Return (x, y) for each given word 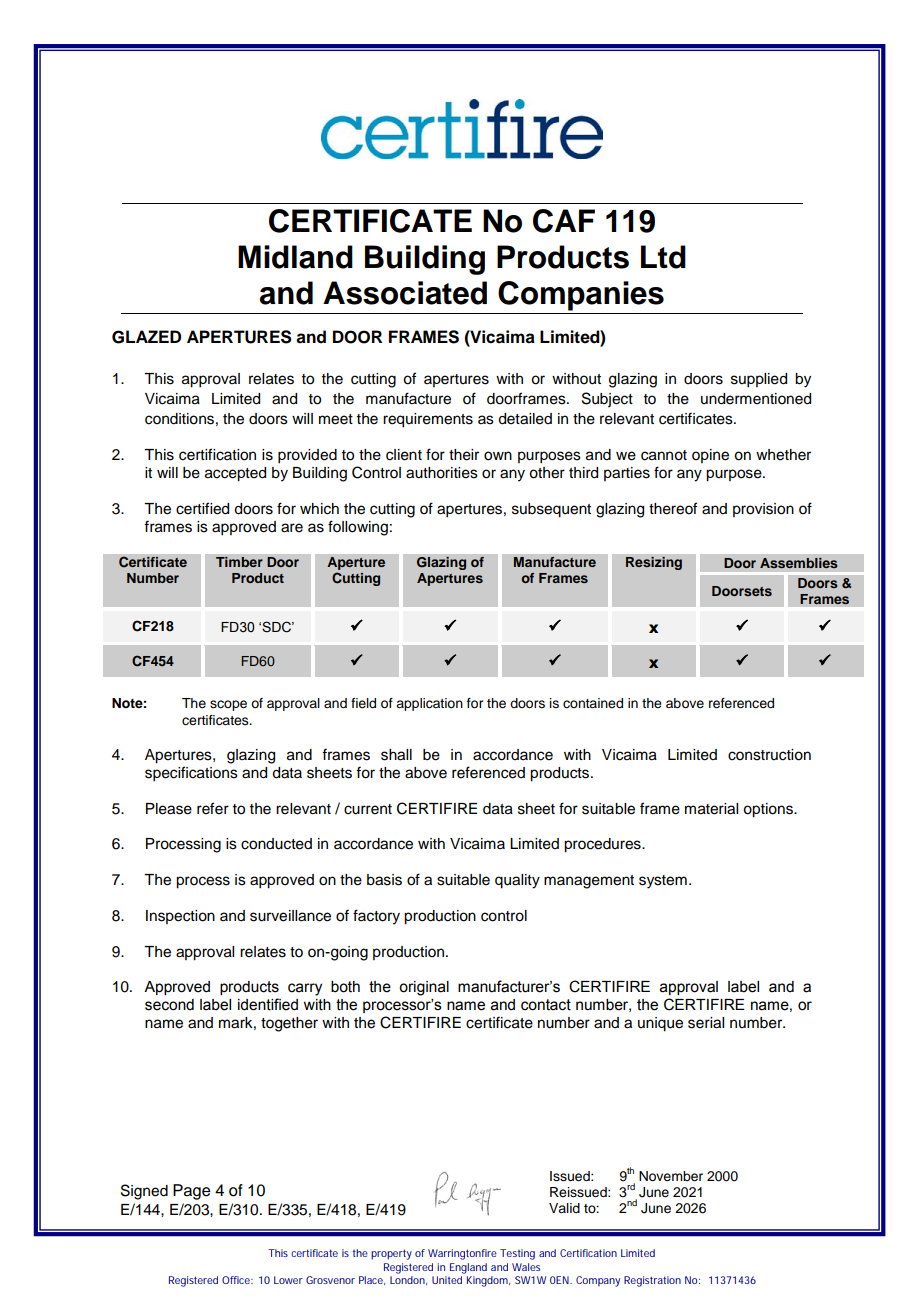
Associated (405, 293)
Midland (295, 257)
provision (763, 510)
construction (769, 755)
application (429, 704)
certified (202, 508)
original (424, 988)
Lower (288, 1280)
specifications (191, 774)
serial (706, 1023)
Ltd (663, 257)
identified (268, 1004)
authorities (442, 473)
